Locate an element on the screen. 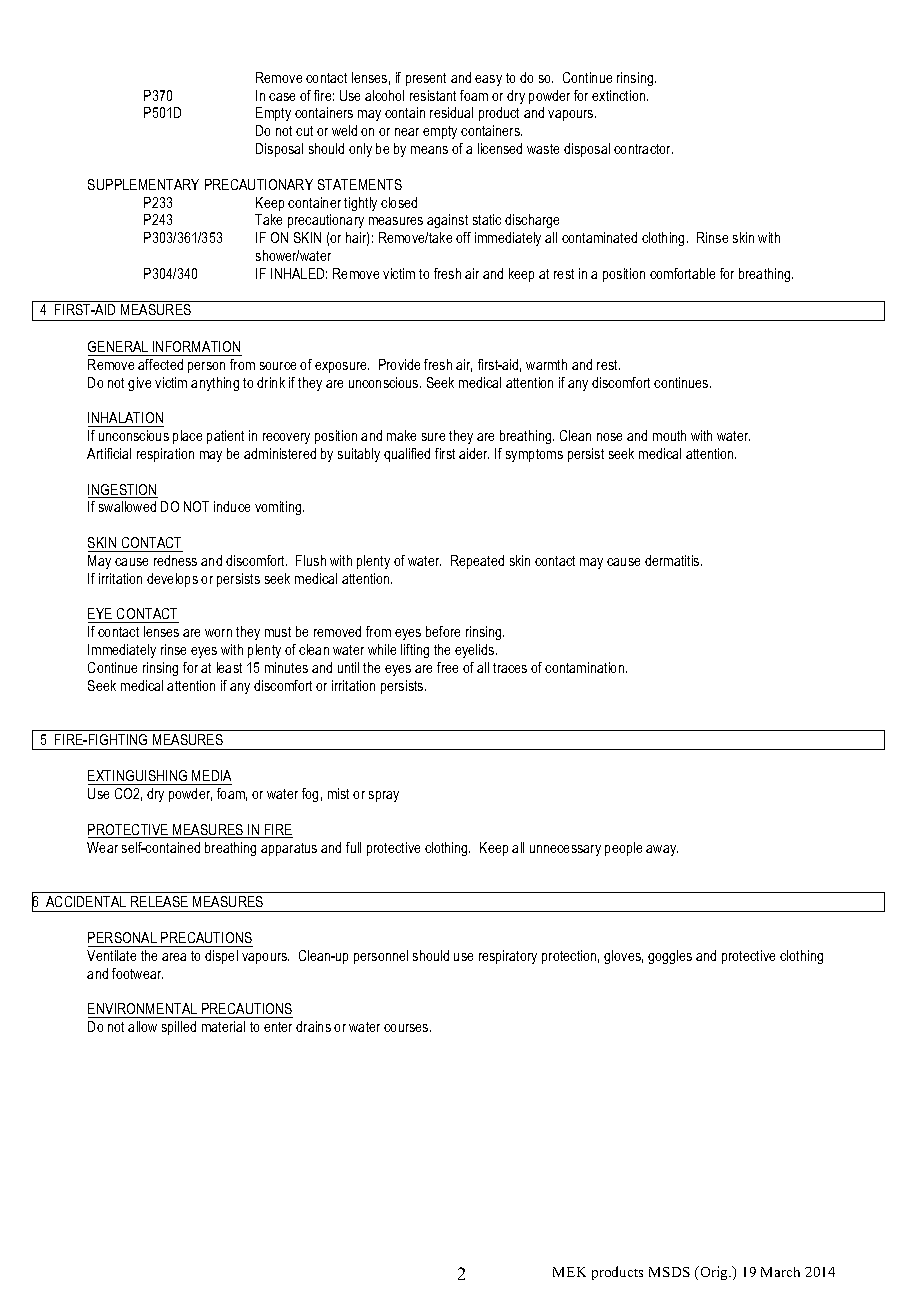 This screenshot has height=1308, width=924. apparatus is located at coordinates (289, 849).
